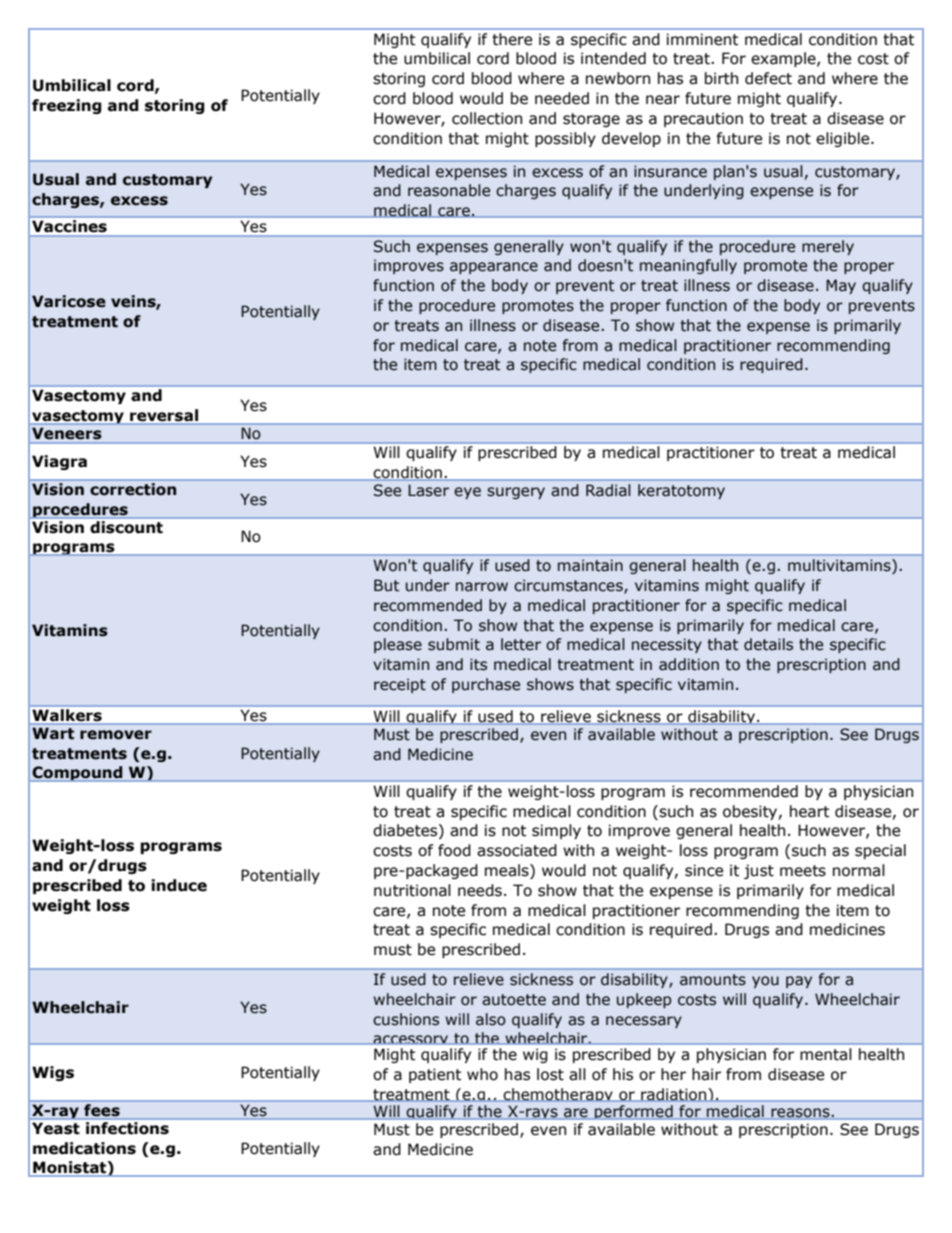 This screenshot has height=1233, width=952. Describe the element at coordinates (127, 1128) in the screenshot. I see `infections` at that location.
